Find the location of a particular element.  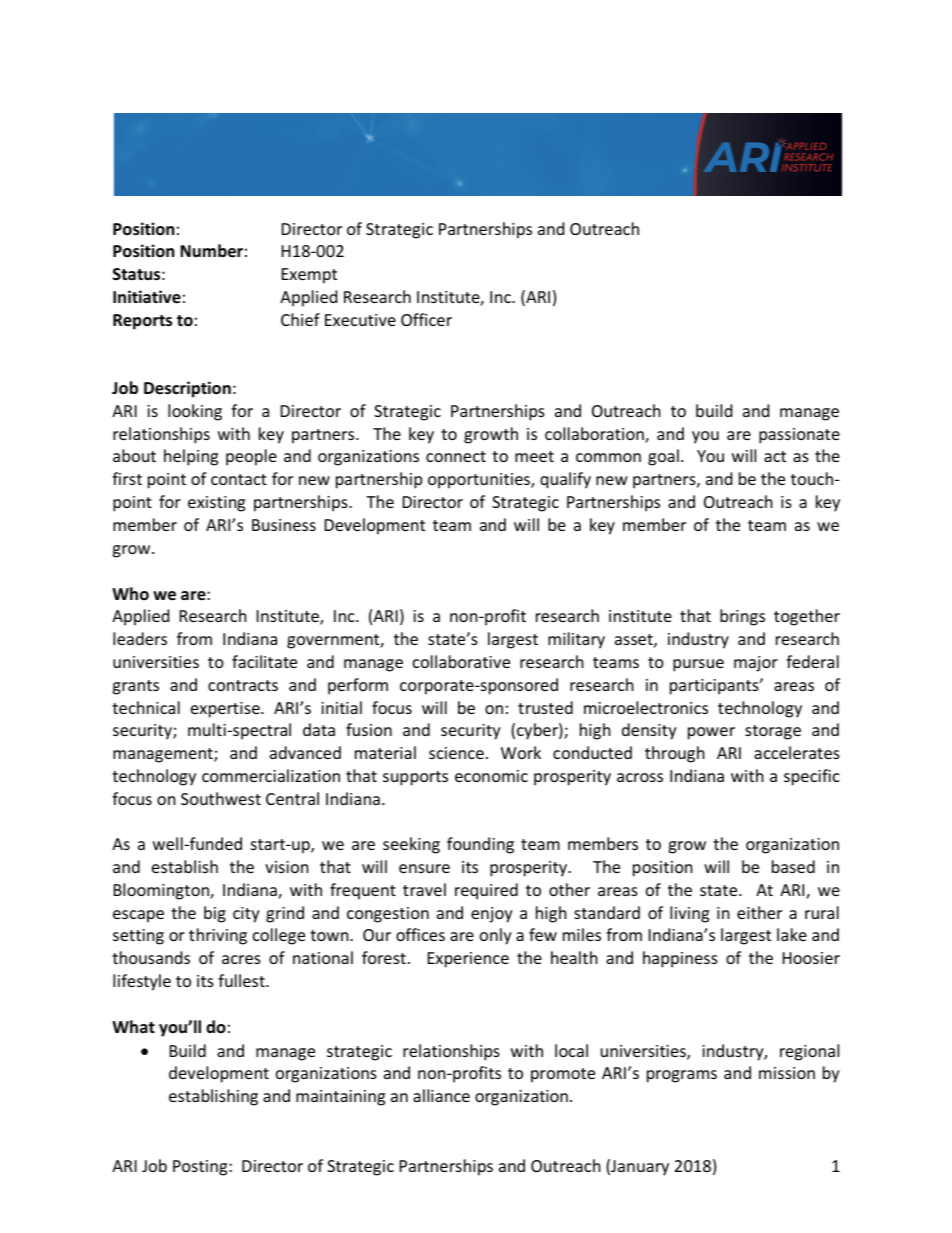

either is located at coordinates (759, 912).
